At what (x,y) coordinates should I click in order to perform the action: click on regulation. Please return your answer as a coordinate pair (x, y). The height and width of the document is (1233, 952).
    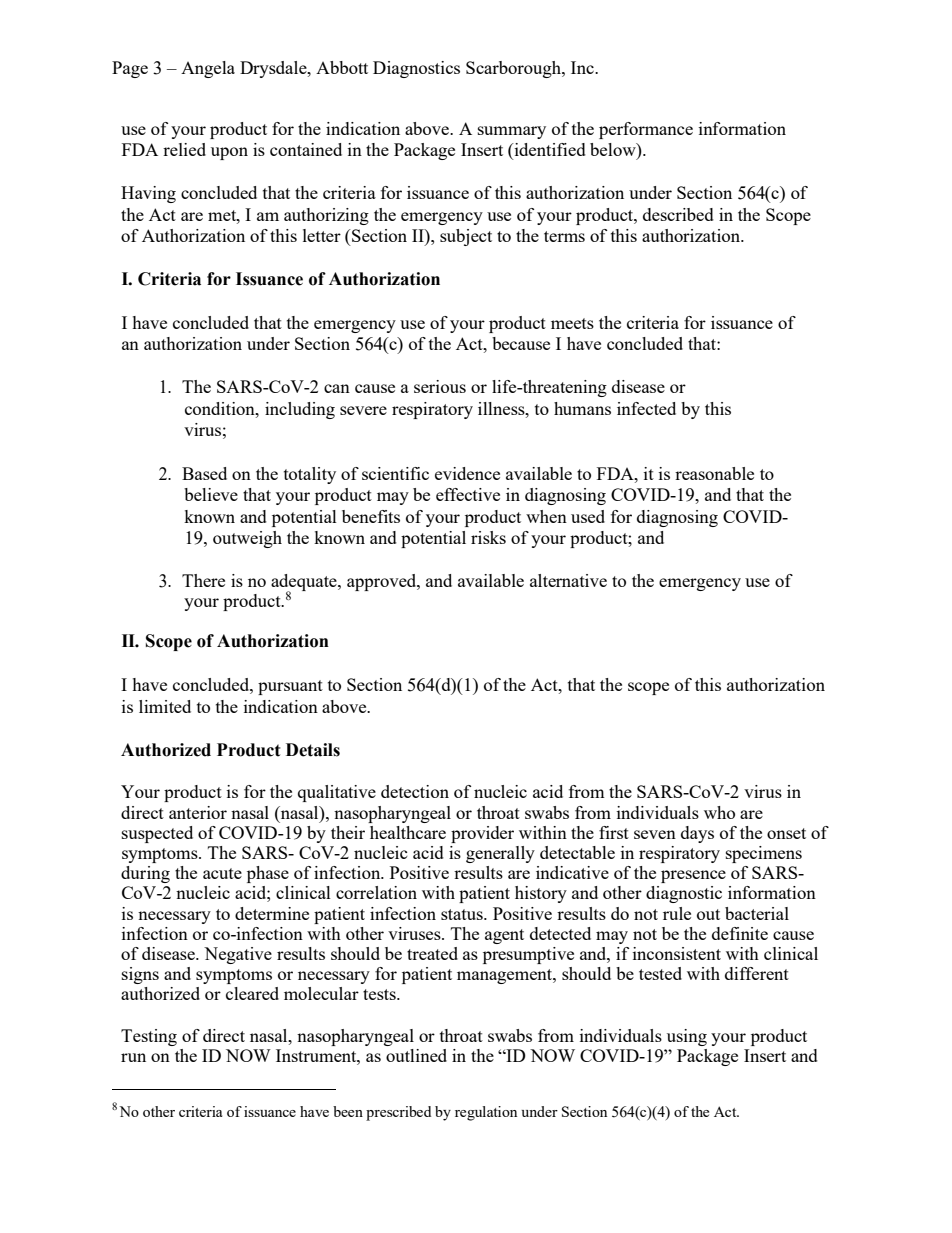
    Looking at the image, I should click on (486, 1113).
